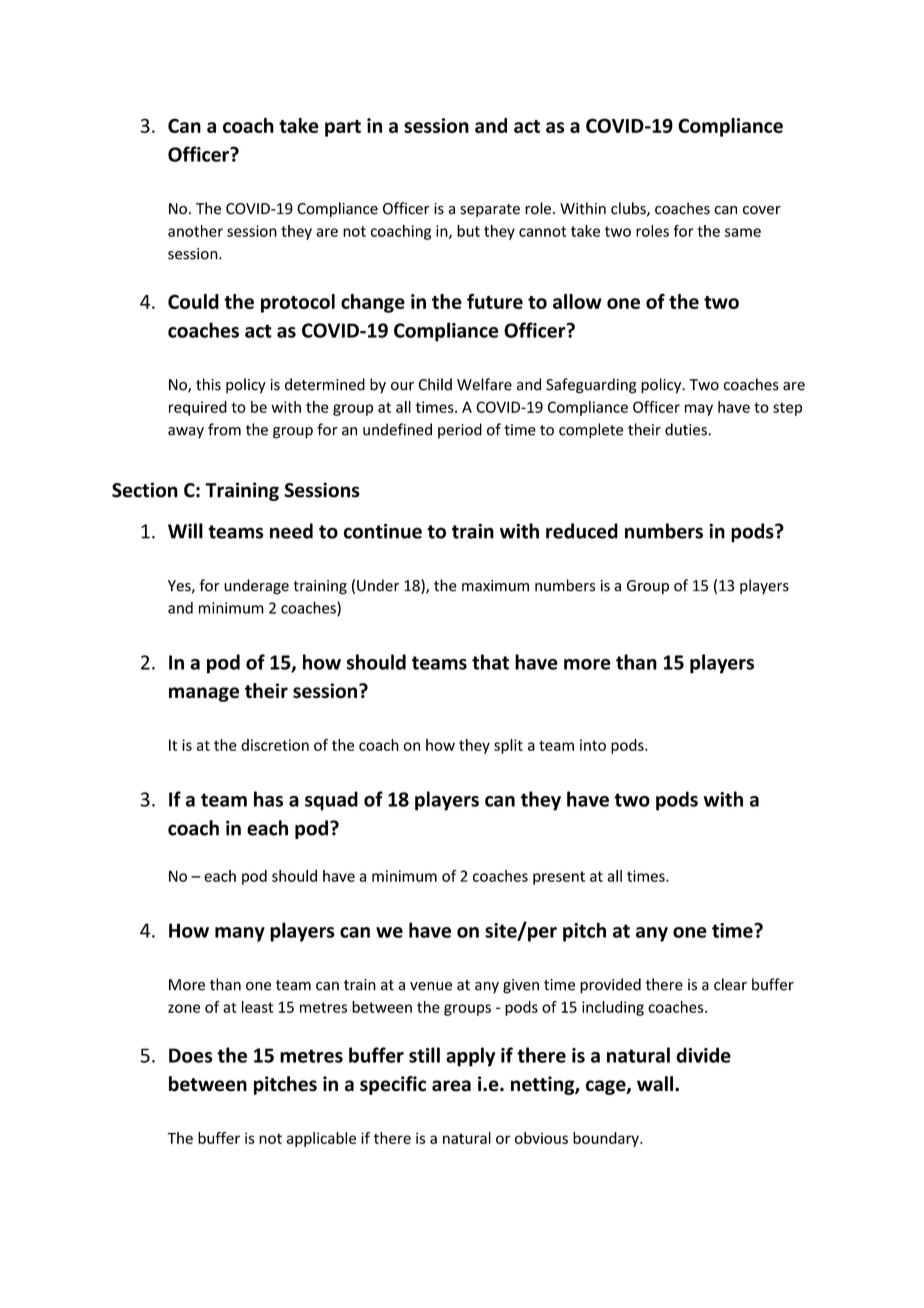 This screenshot has height=1308, width=924. What do you see at coordinates (268, 799) in the screenshot?
I see `has` at bounding box center [268, 799].
